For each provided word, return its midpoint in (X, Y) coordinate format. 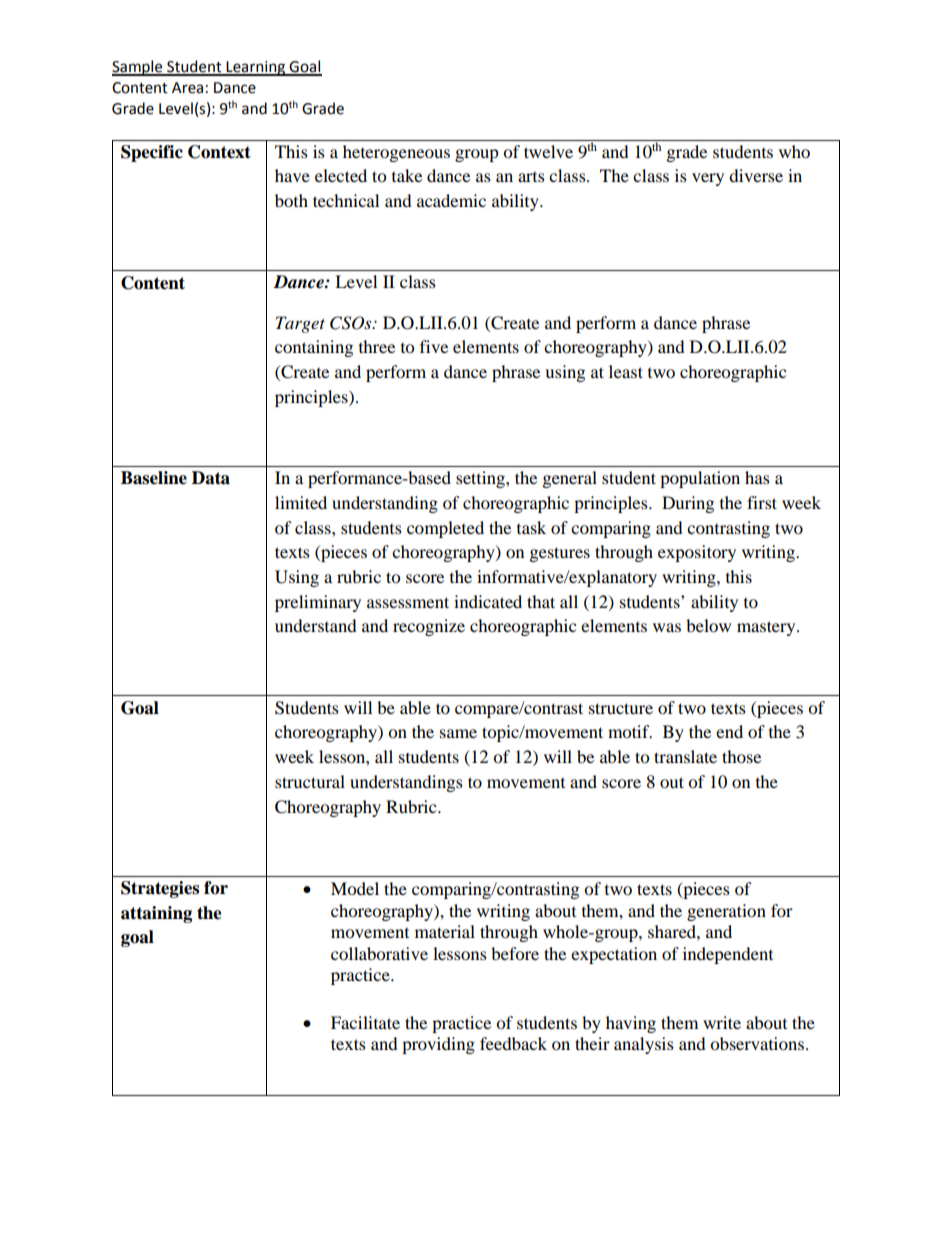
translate (685, 756)
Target (300, 324)
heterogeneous (396, 153)
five (434, 346)
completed (445, 529)
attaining (156, 914)
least (626, 371)
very (708, 179)
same (458, 733)
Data (211, 478)
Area (187, 88)
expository (697, 553)
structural (310, 781)
